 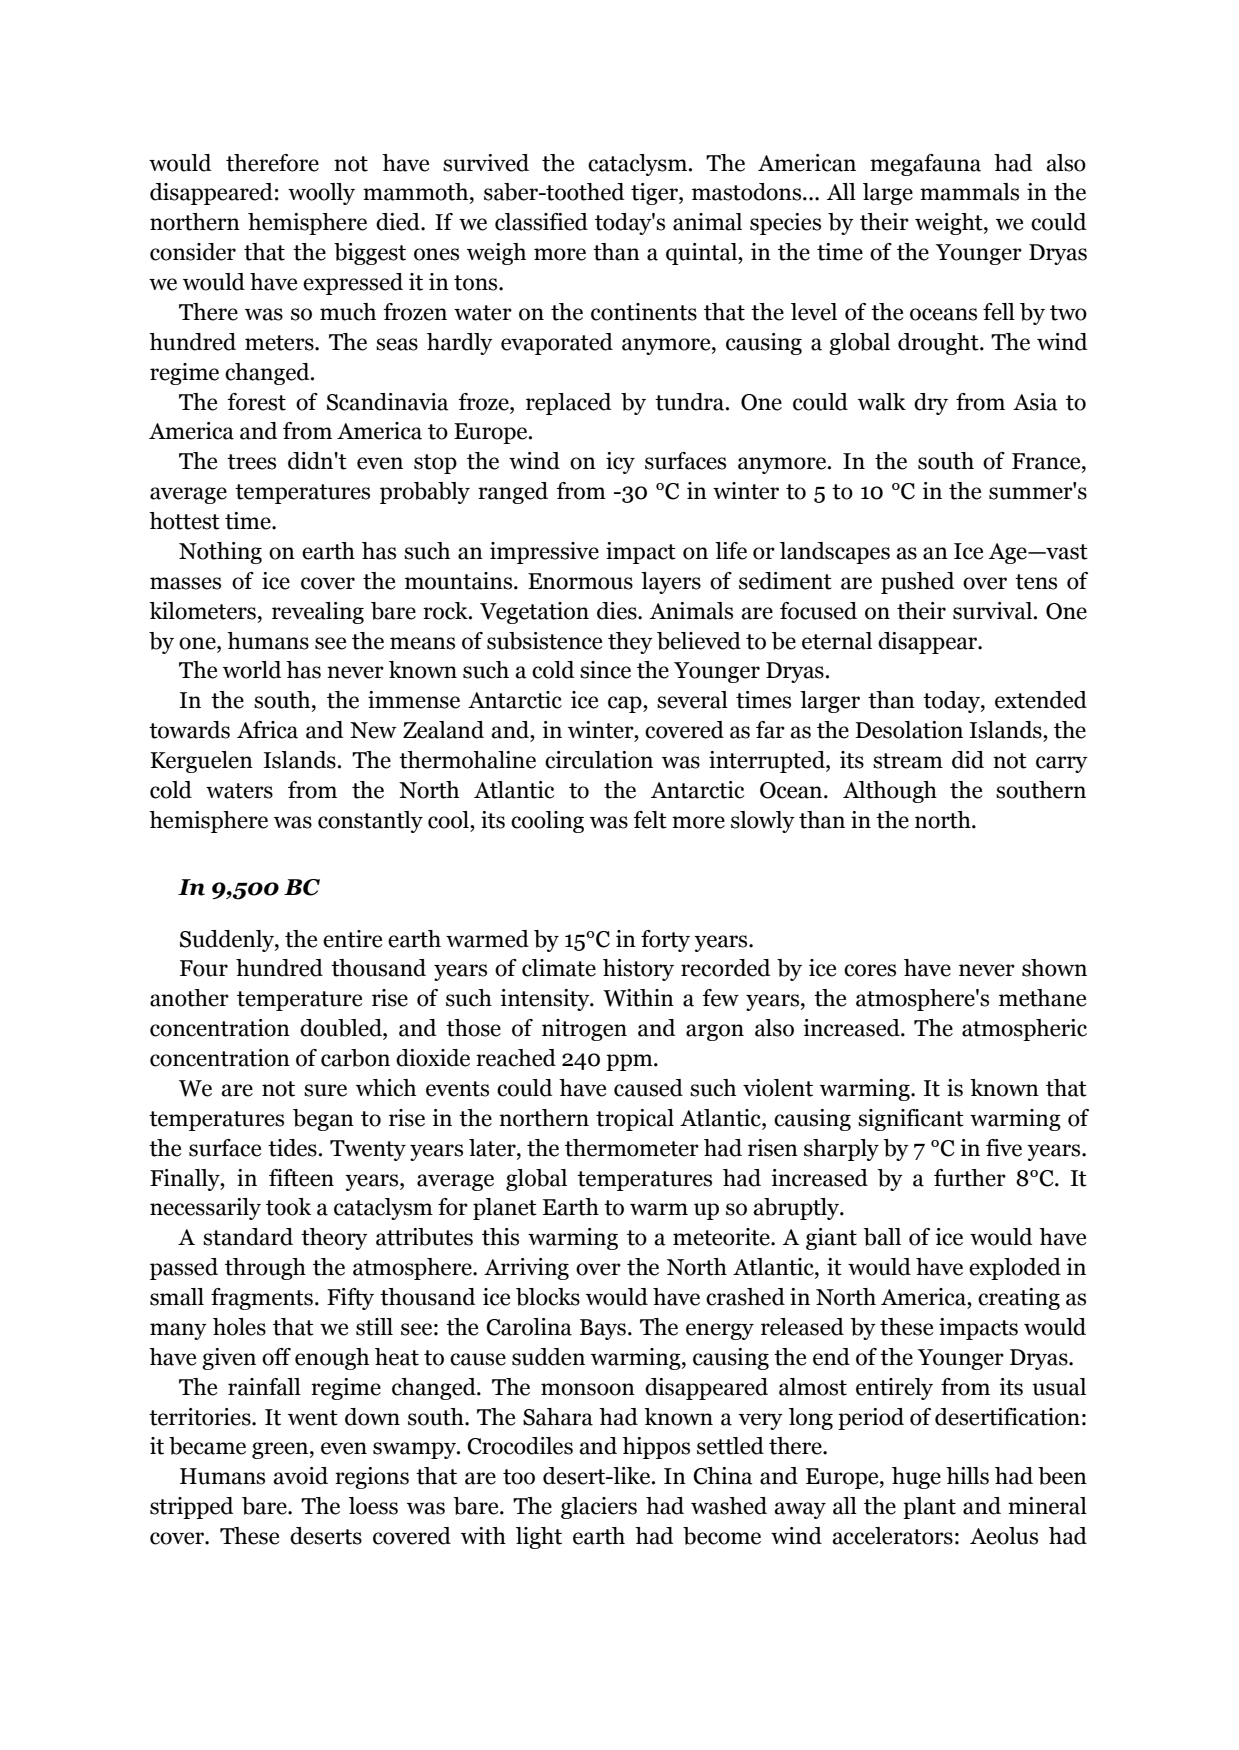 I want to click on constantly, so click(x=370, y=822).
